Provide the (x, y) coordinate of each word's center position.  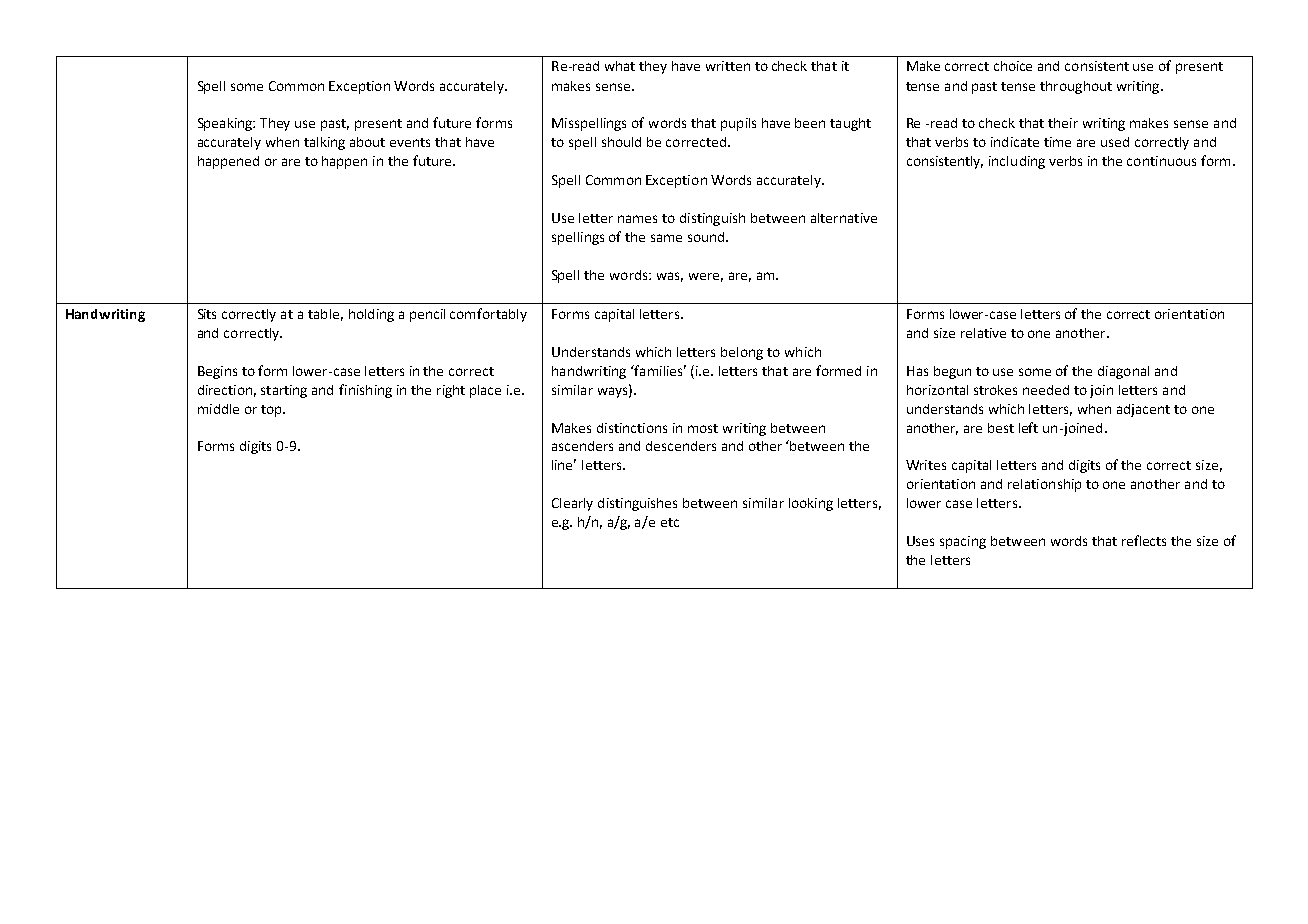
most (703, 428)
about (367, 142)
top (272, 411)
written (728, 66)
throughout (1076, 87)
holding (371, 315)
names (637, 219)
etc (670, 522)
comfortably (488, 315)
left (1028, 427)
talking (324, 143)
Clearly (572, 504)
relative (983, 333)
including (1017, 162)
